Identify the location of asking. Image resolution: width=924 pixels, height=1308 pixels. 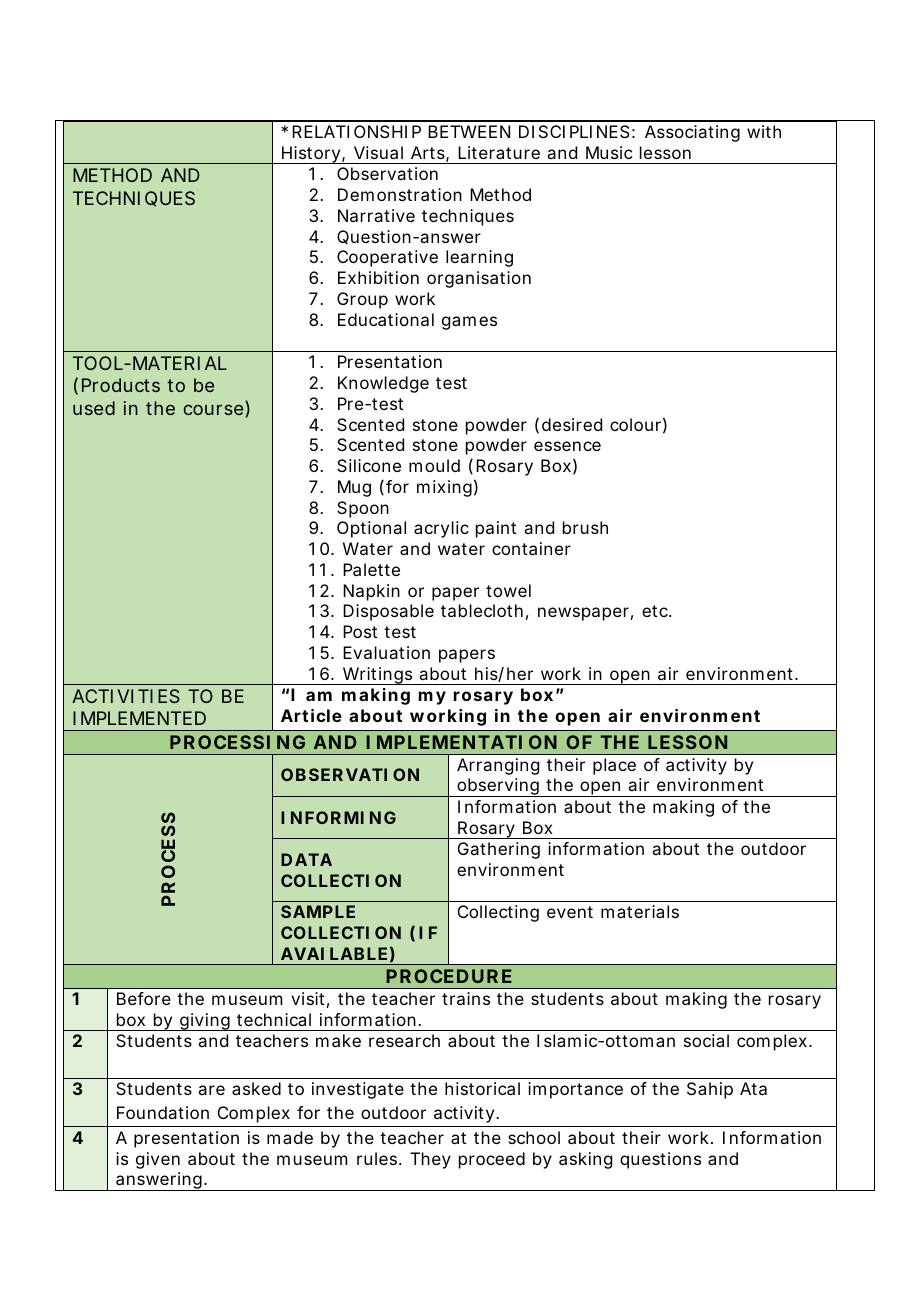
(585, 1160).
